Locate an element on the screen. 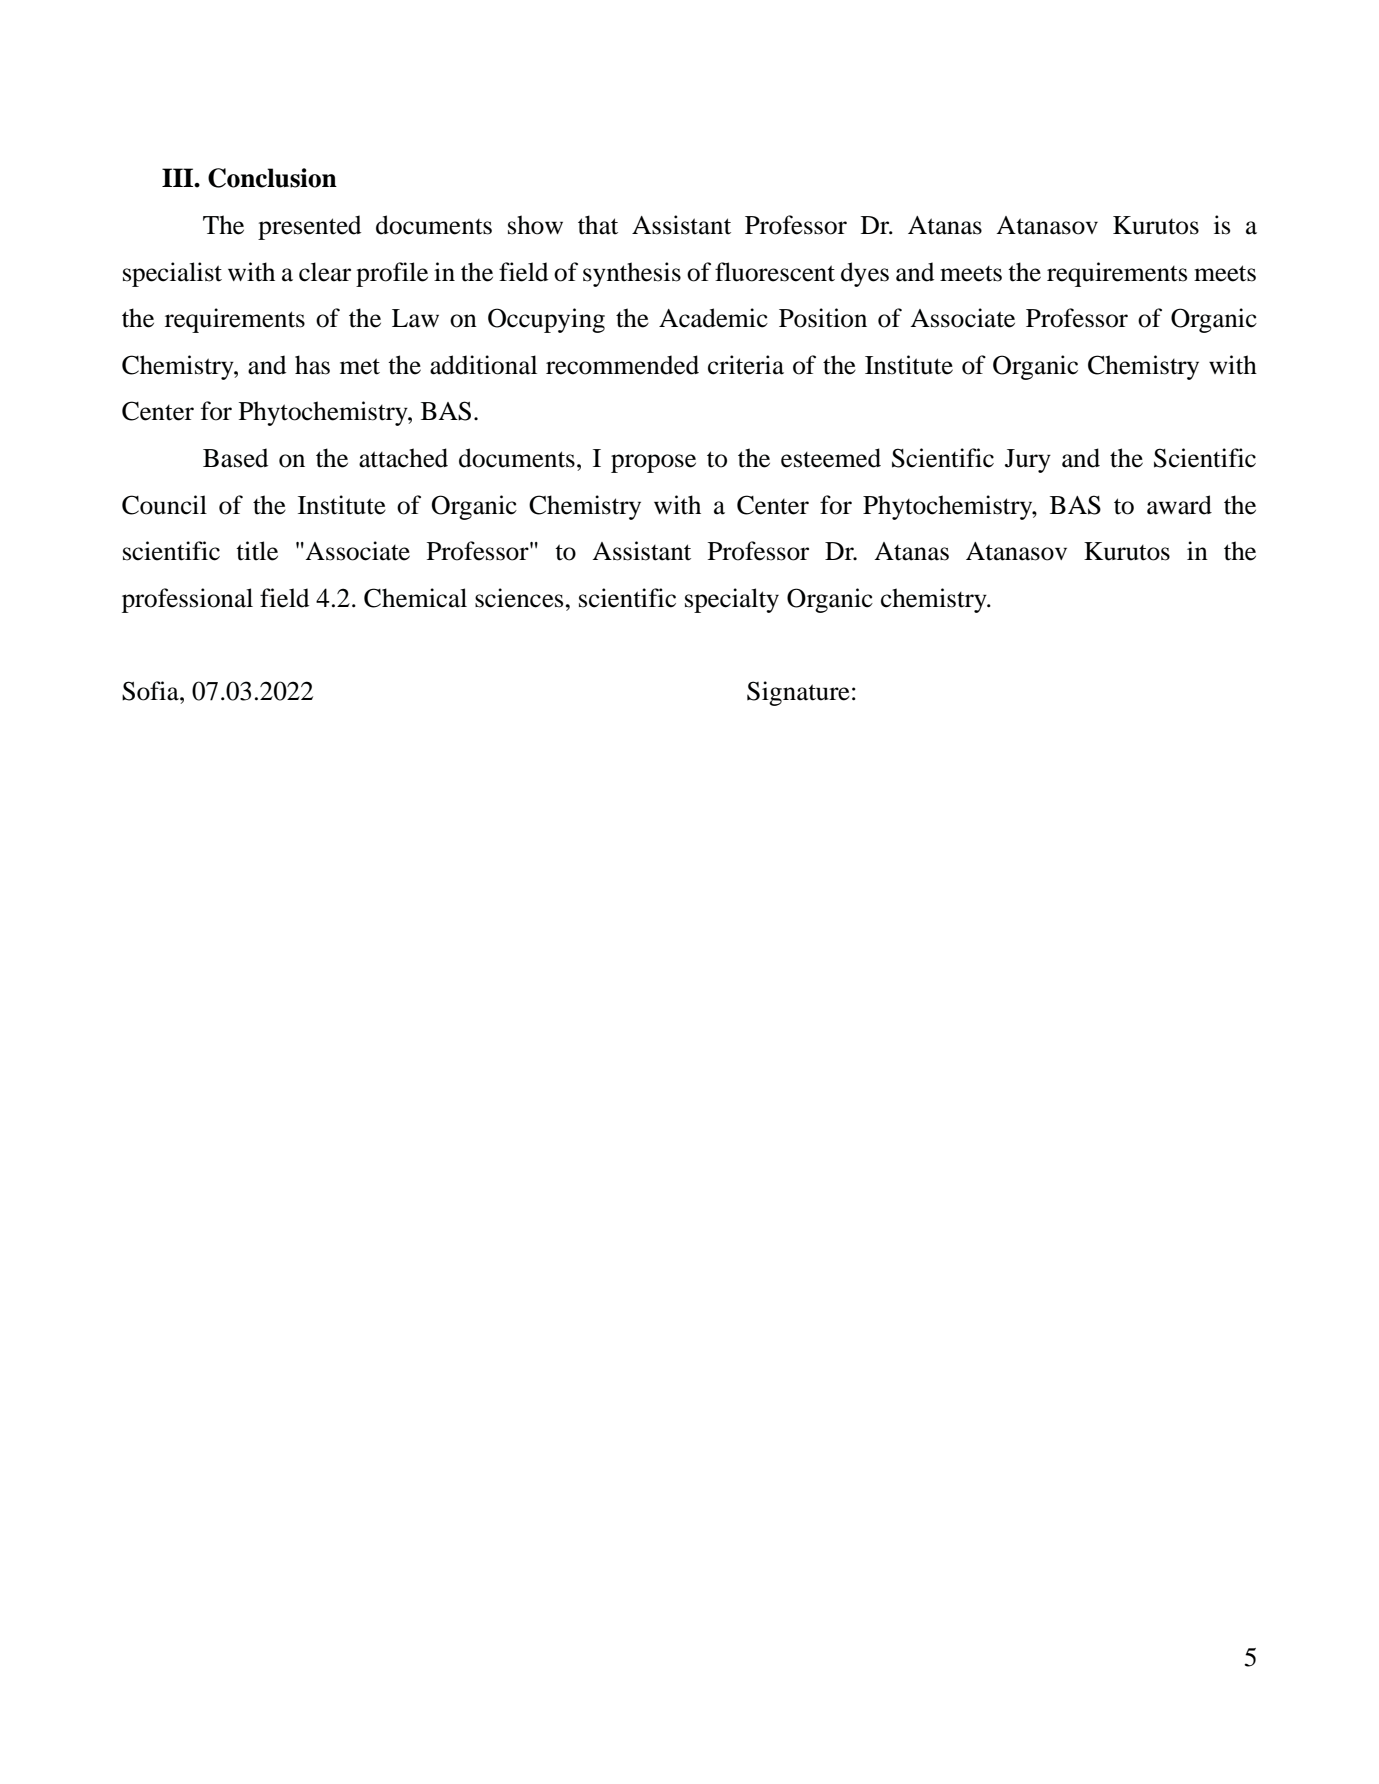  dyes is located at coordinates (865, 274).
